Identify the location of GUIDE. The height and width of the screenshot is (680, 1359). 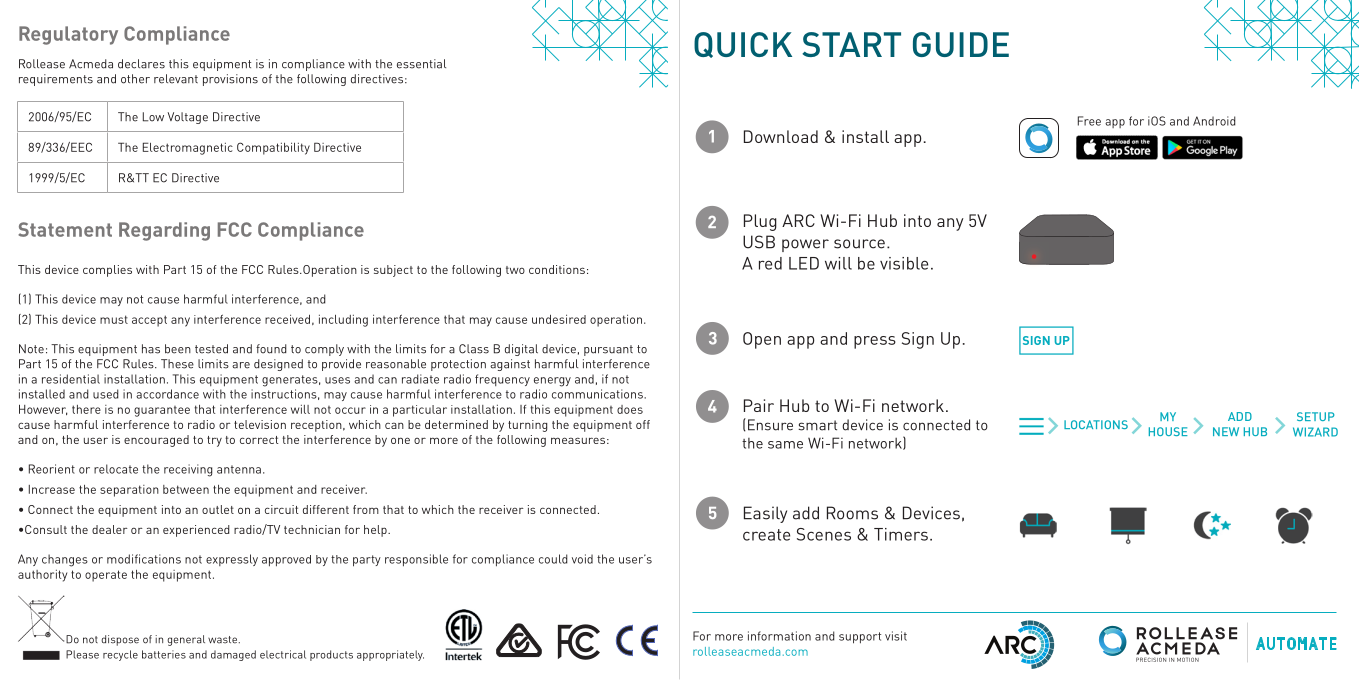
(961, 44).
